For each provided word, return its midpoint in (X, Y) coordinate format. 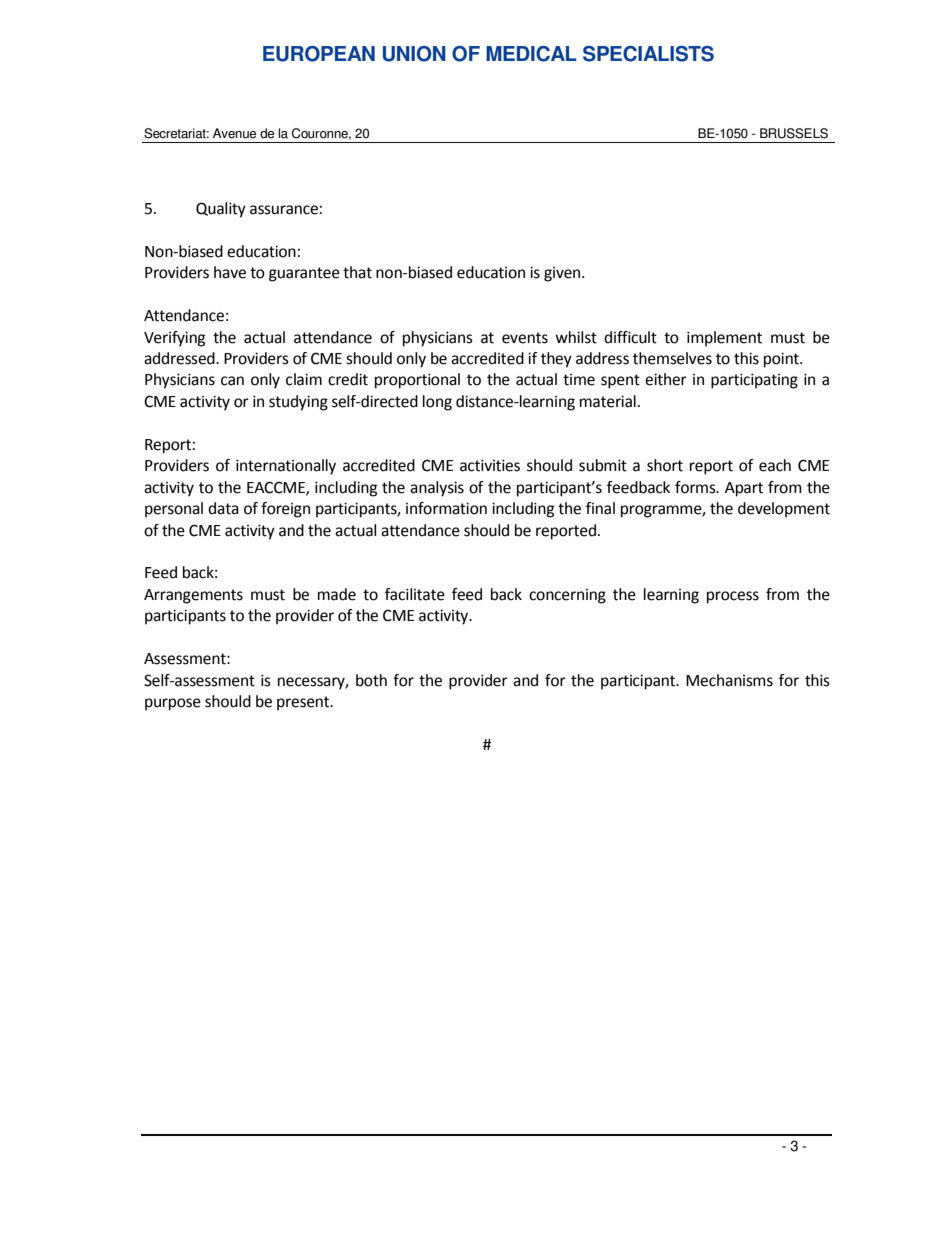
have (230, 272)
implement (724, 339)
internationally (286, 467)
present (304, 703)
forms (696, 487)
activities (490, 465)
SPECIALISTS (648, 54)
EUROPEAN (319, 54)
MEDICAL (531, 54)
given (563, 274)
